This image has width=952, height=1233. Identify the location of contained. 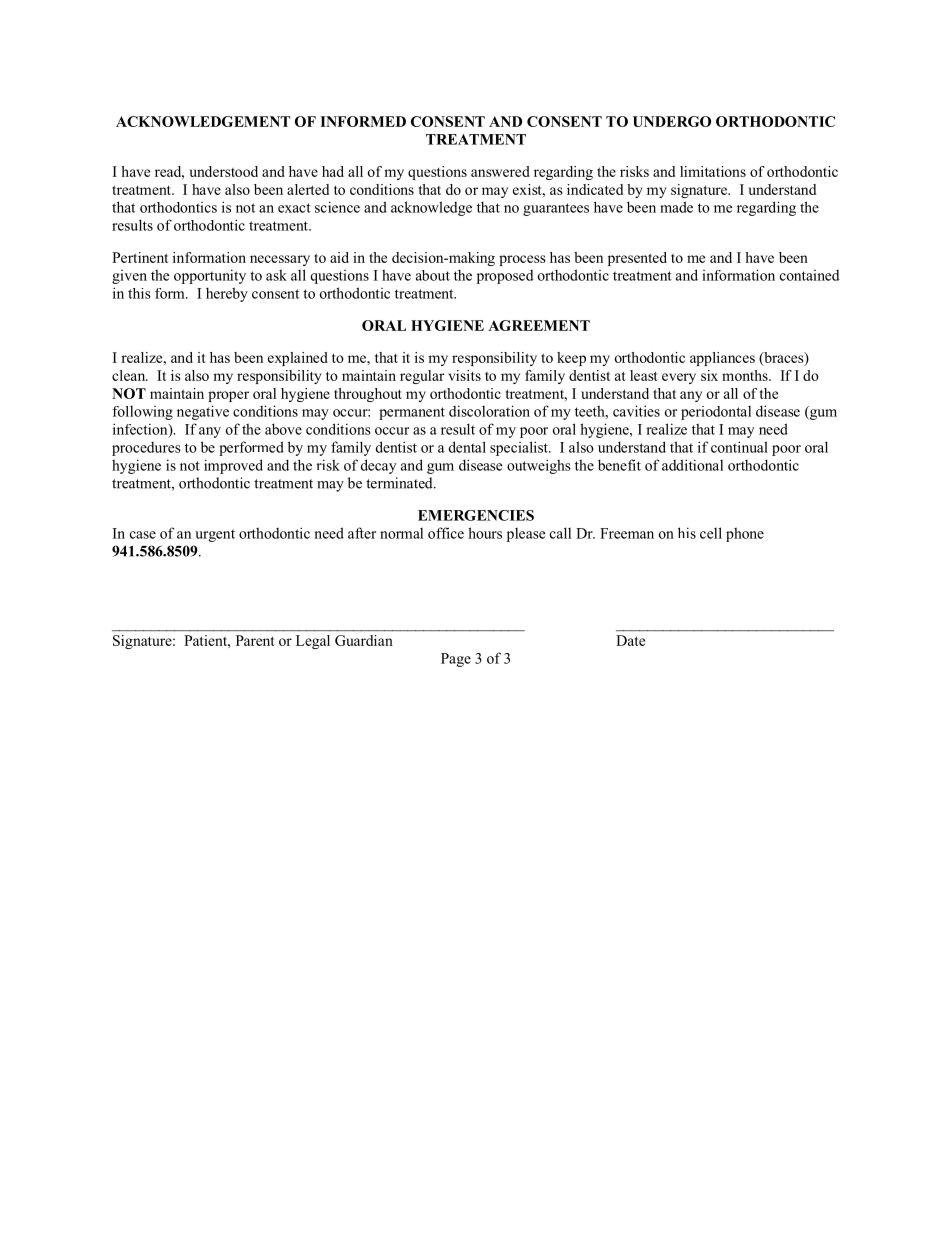
(809, 275).
